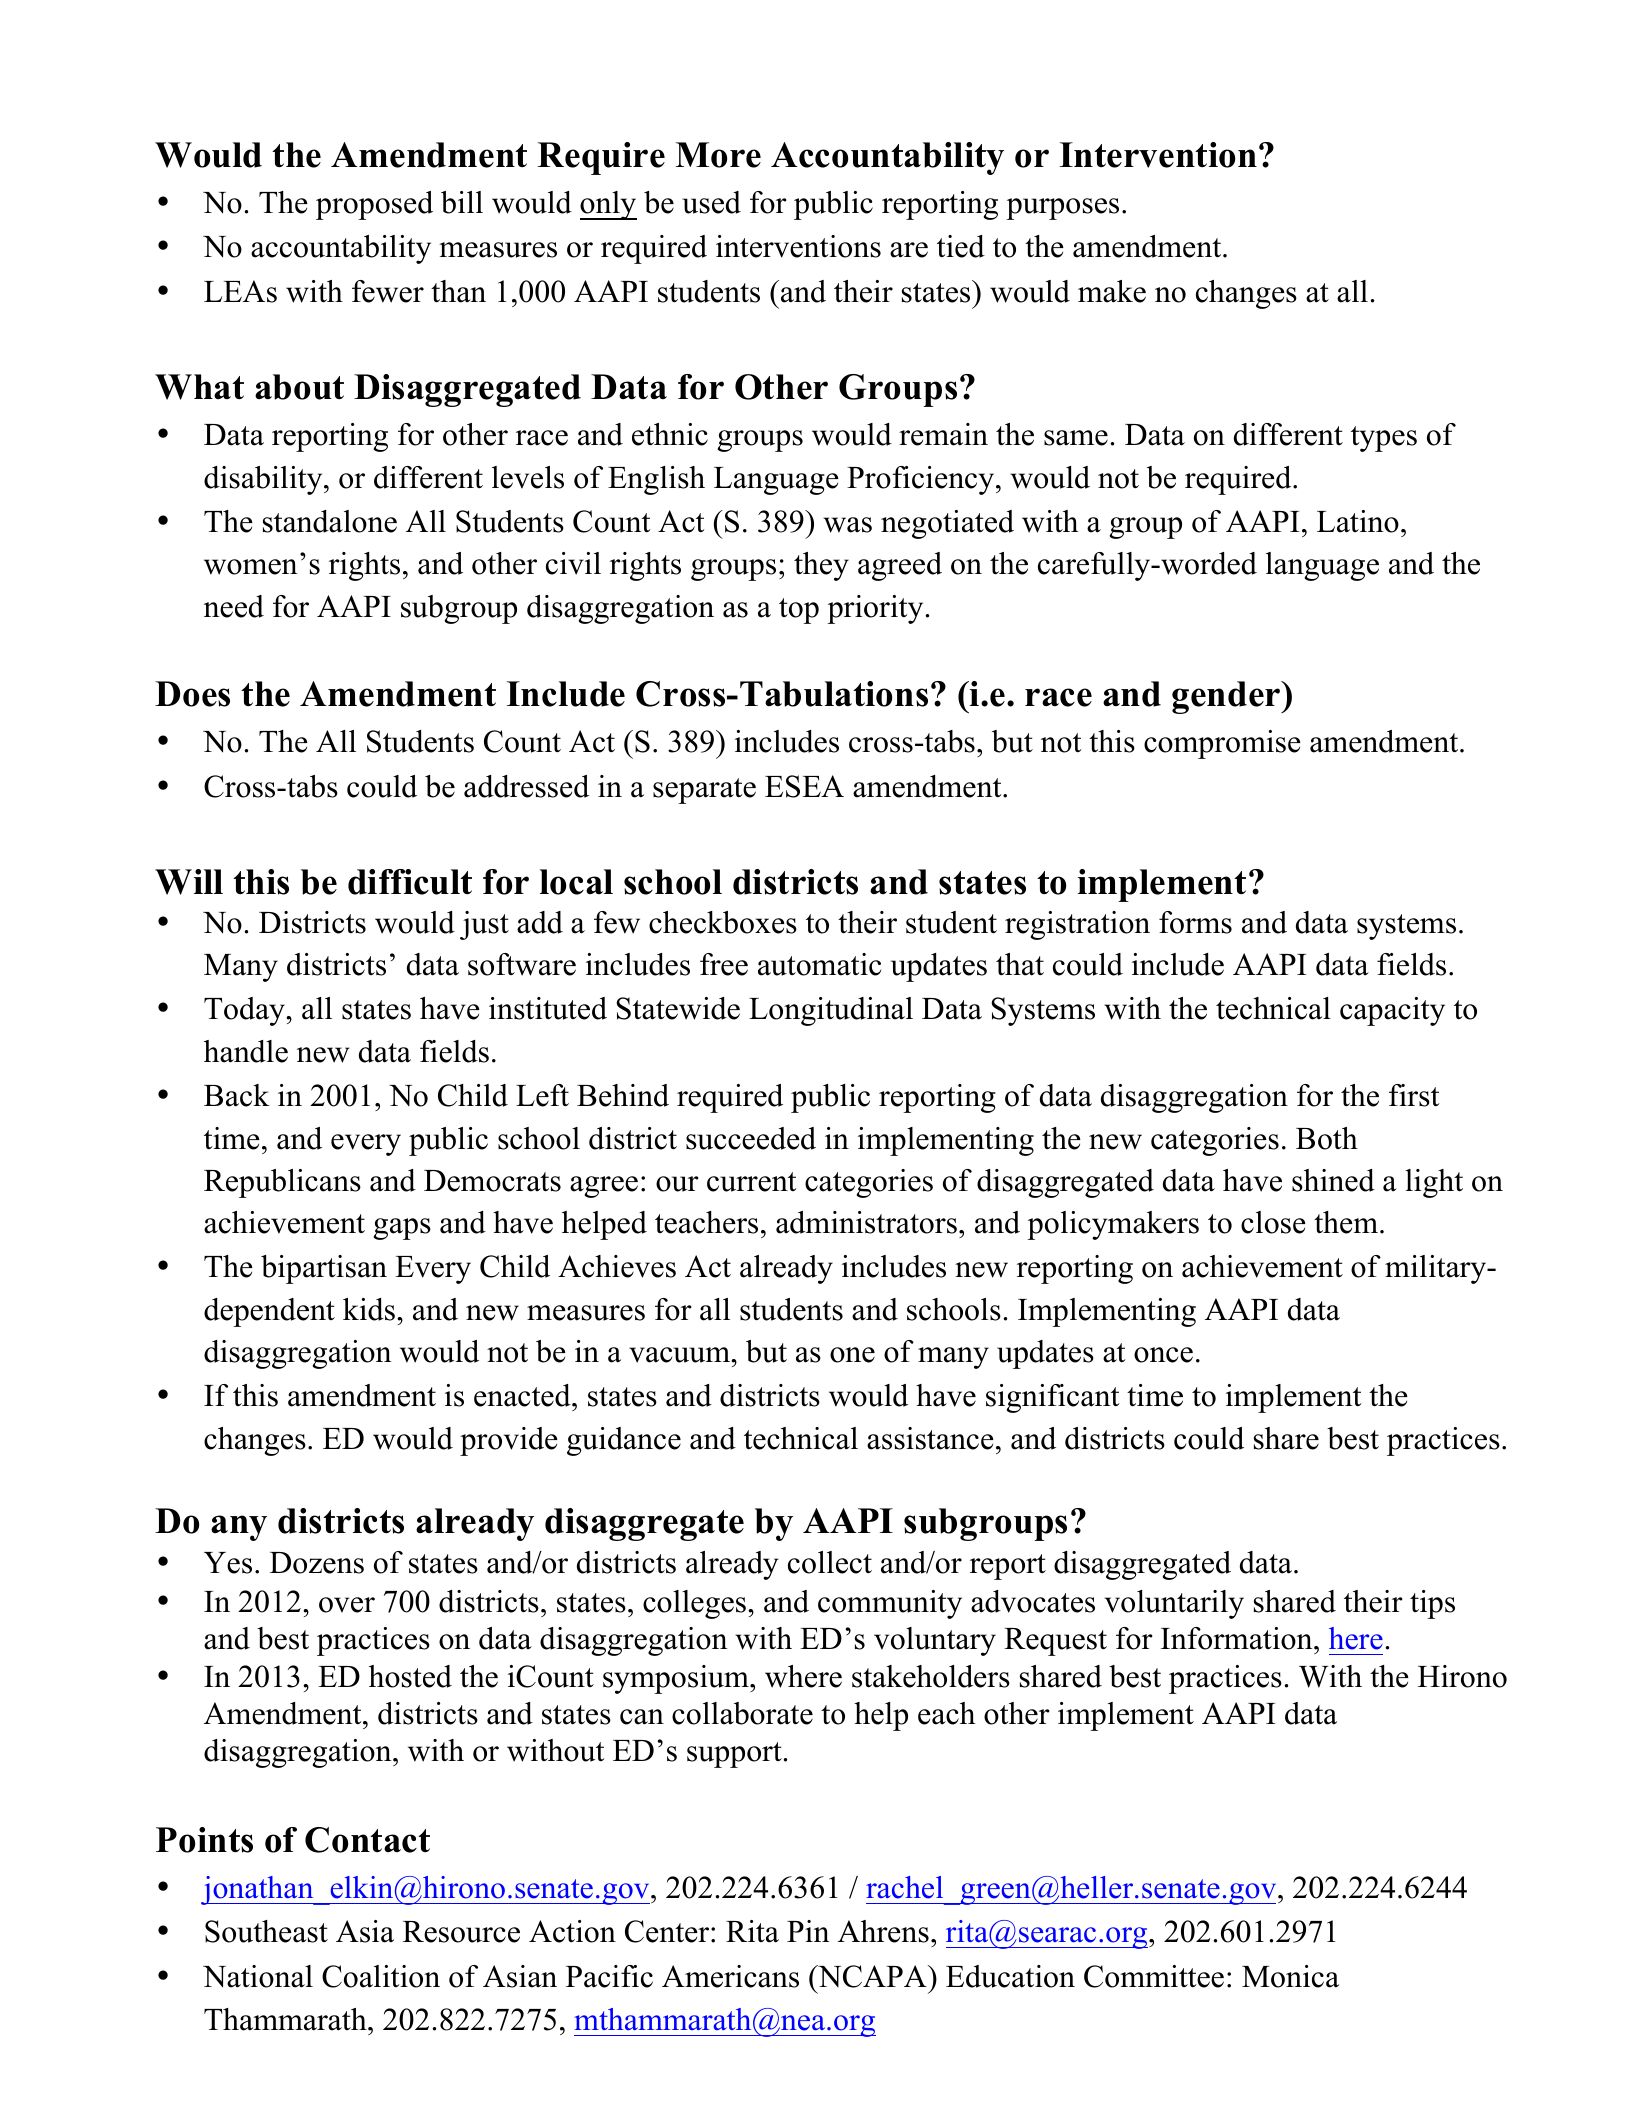 This screenshot has width=1628, height=2106. Describe the element at coordinates (711, 202) in the screenshot. I see `used` at that location.
